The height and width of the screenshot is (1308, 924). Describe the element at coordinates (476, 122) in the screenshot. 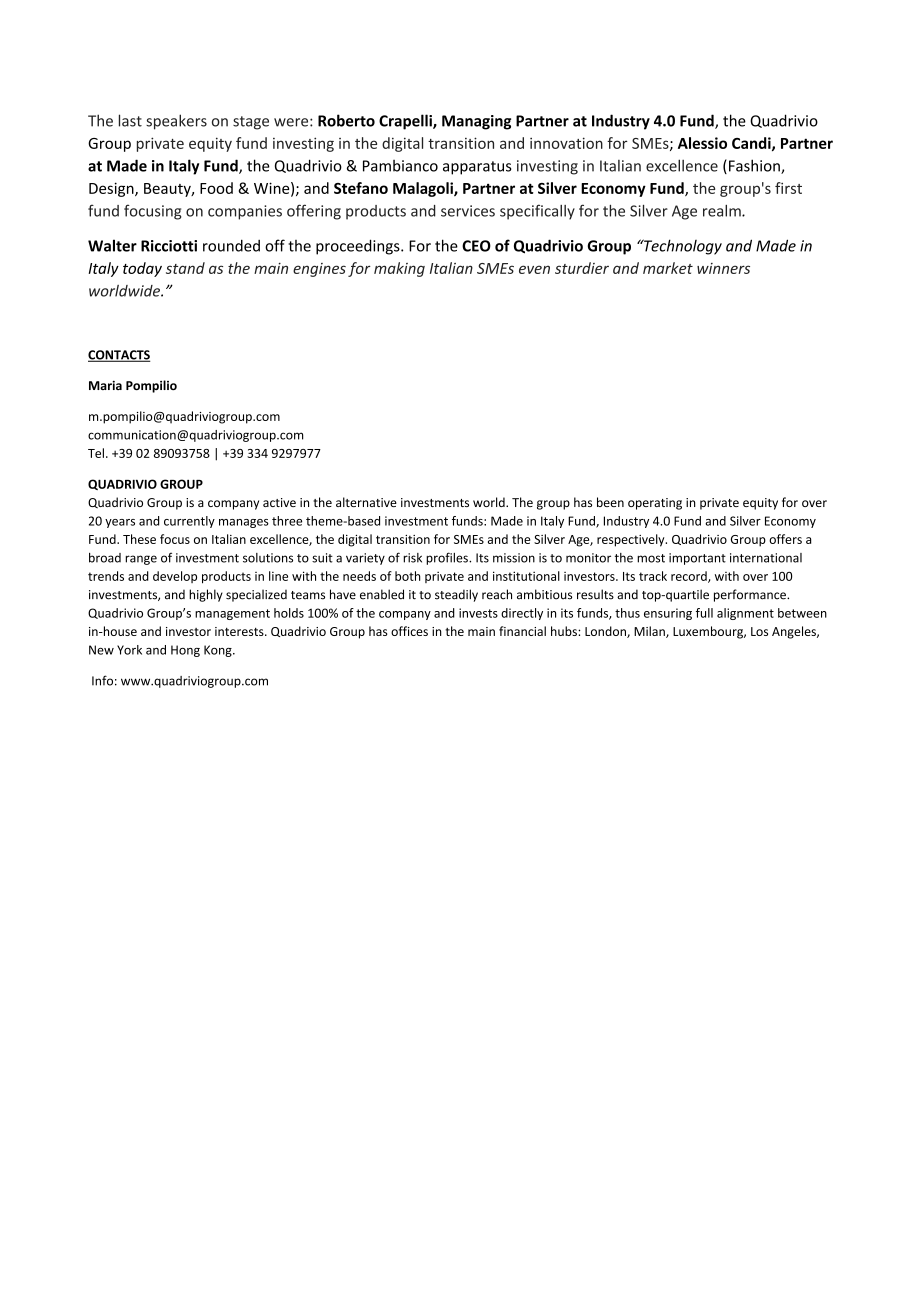

I see `Managing` at that location.
